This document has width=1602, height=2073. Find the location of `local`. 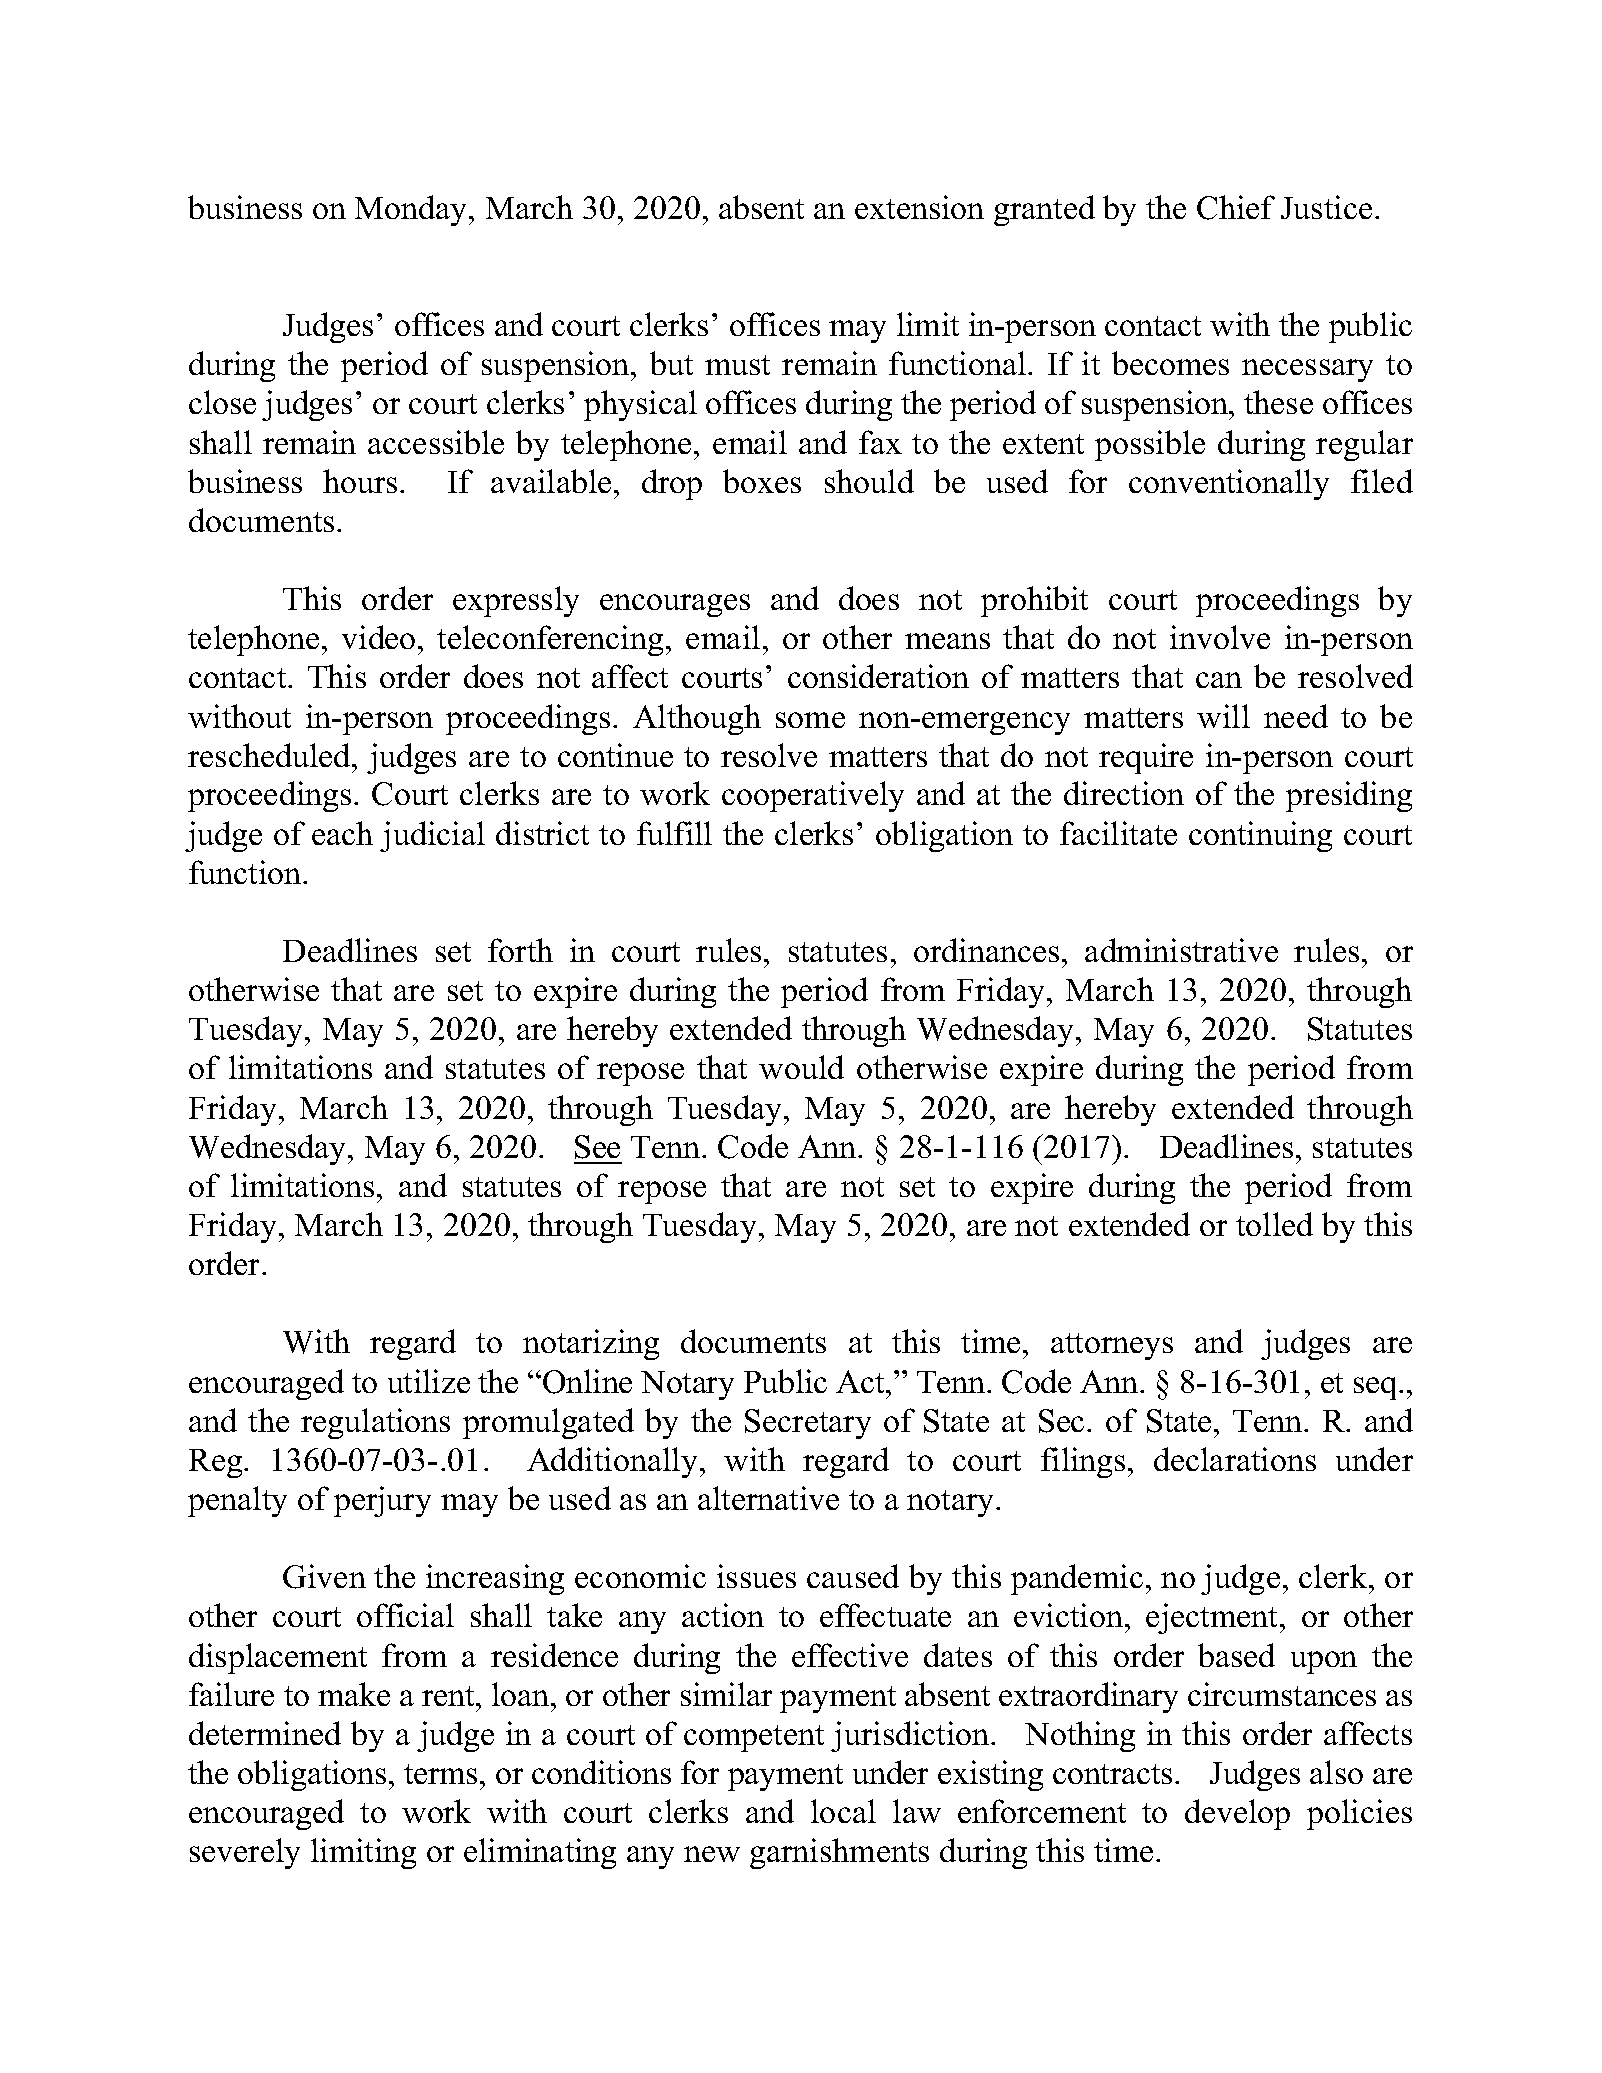

local is located at coordinates (843, 1811).
